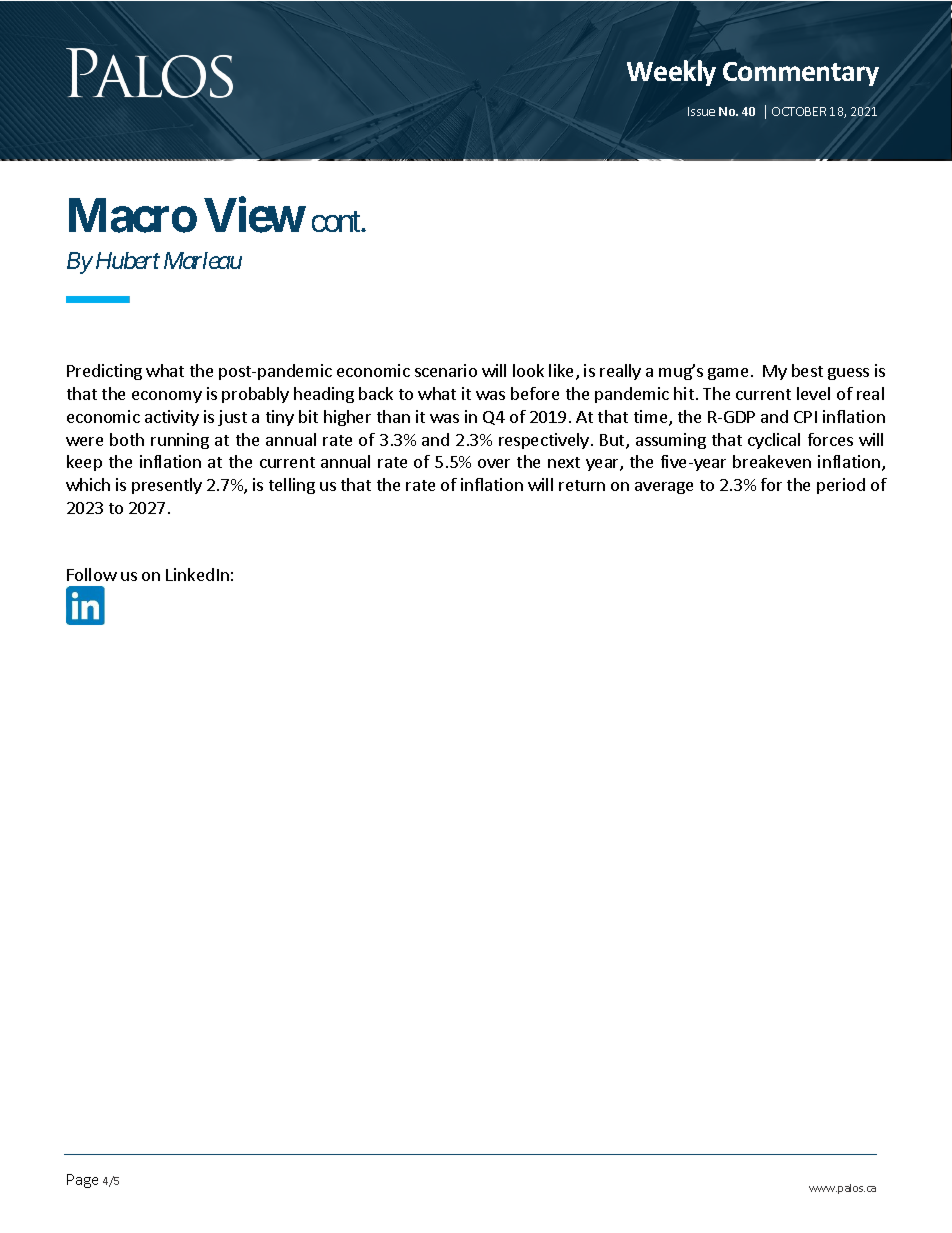  What do you see at coordinates (671, 73) in the document?
I see `Weekly` at bounding box center [671, 73].
